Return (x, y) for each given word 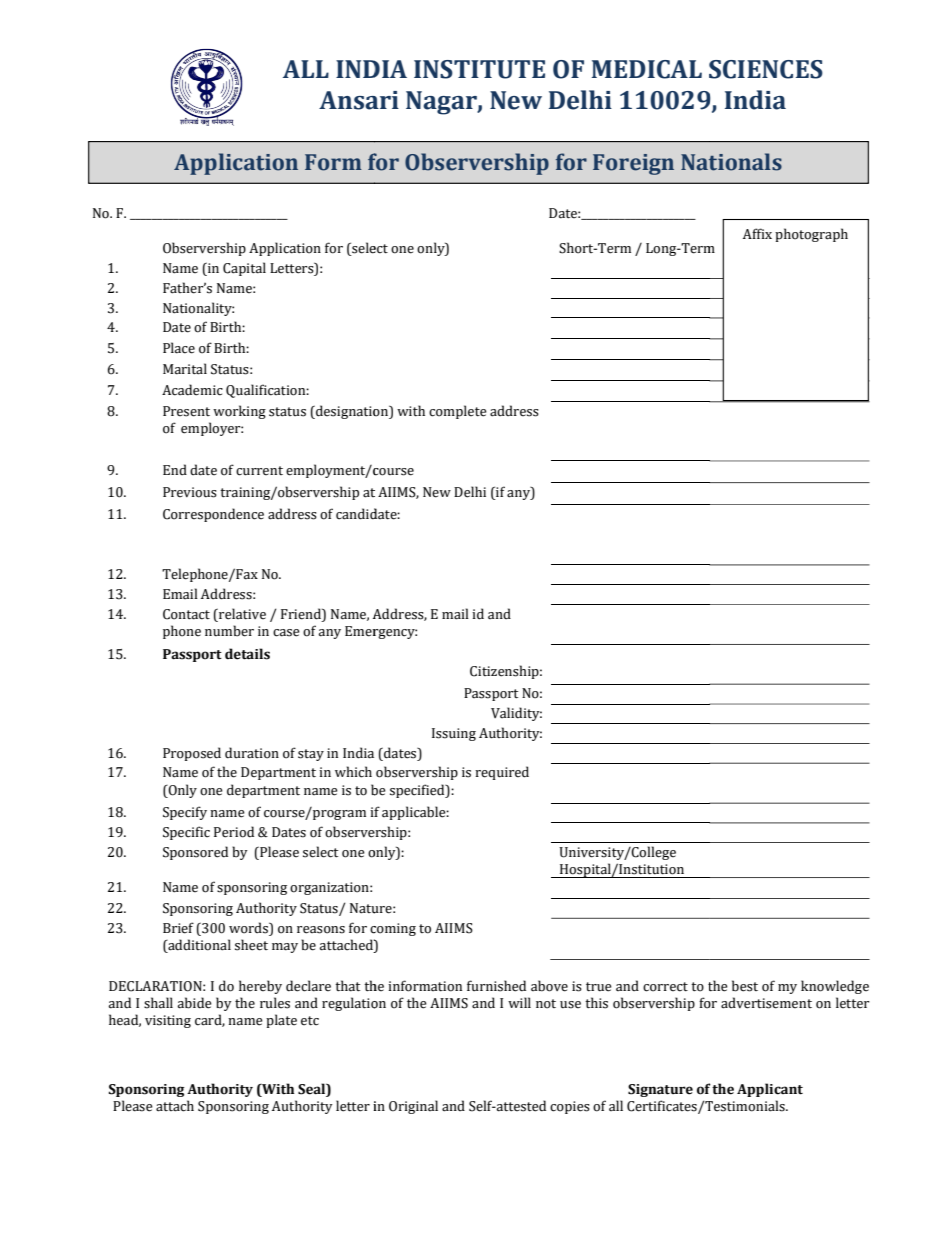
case (286, 633)
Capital (244, 269)
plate (281, 1021)
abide (194, 1003)
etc (310, 1021)
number (229, 631)
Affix (757, 233)
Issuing (454, 734)
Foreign (633, 164)
